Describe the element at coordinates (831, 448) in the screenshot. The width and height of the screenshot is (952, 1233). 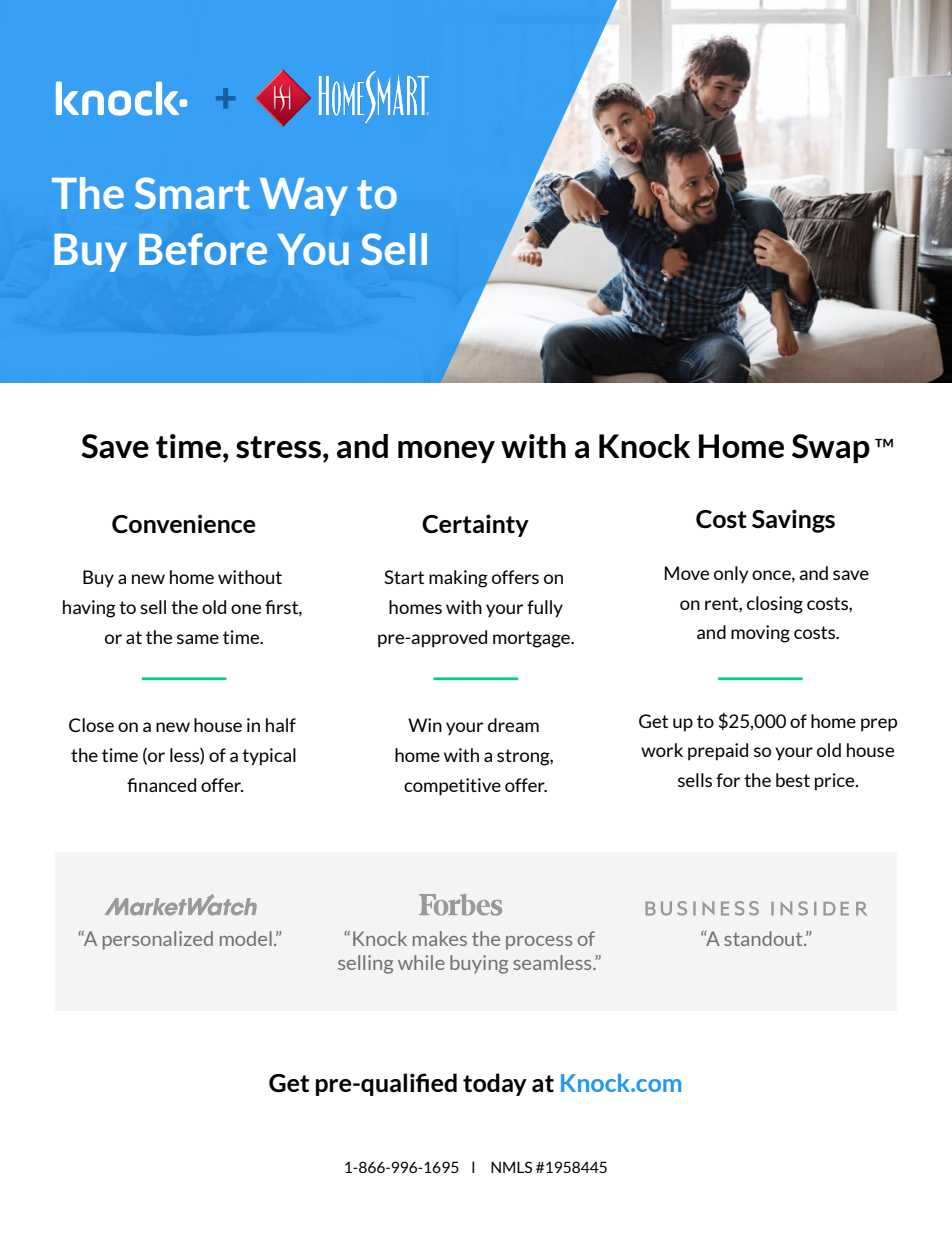
I see `Swap` at that location.
